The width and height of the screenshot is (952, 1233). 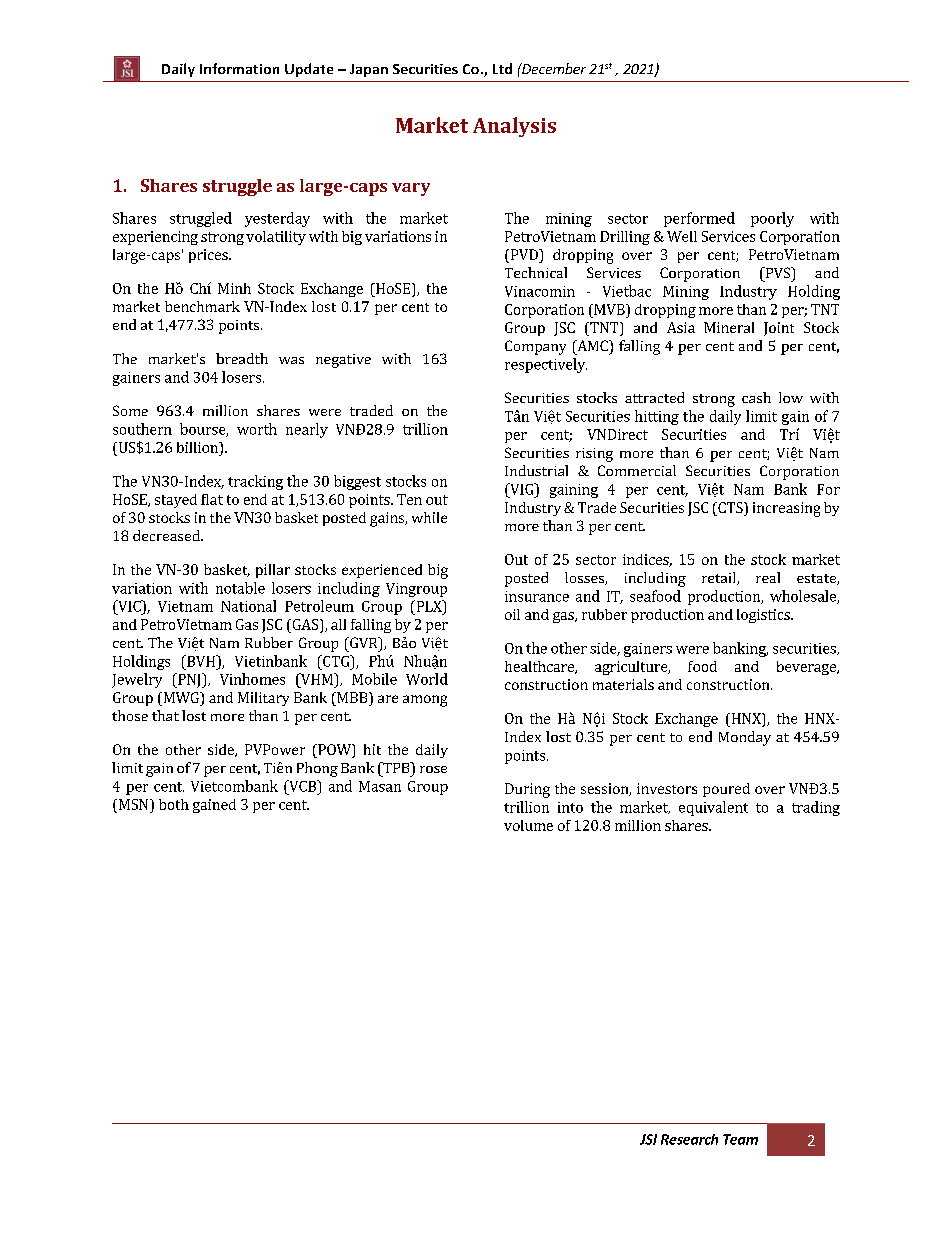 What do you see at coordinates (174, 804) in the screenshot?
I see `both` at bounding box center [174, 804].
